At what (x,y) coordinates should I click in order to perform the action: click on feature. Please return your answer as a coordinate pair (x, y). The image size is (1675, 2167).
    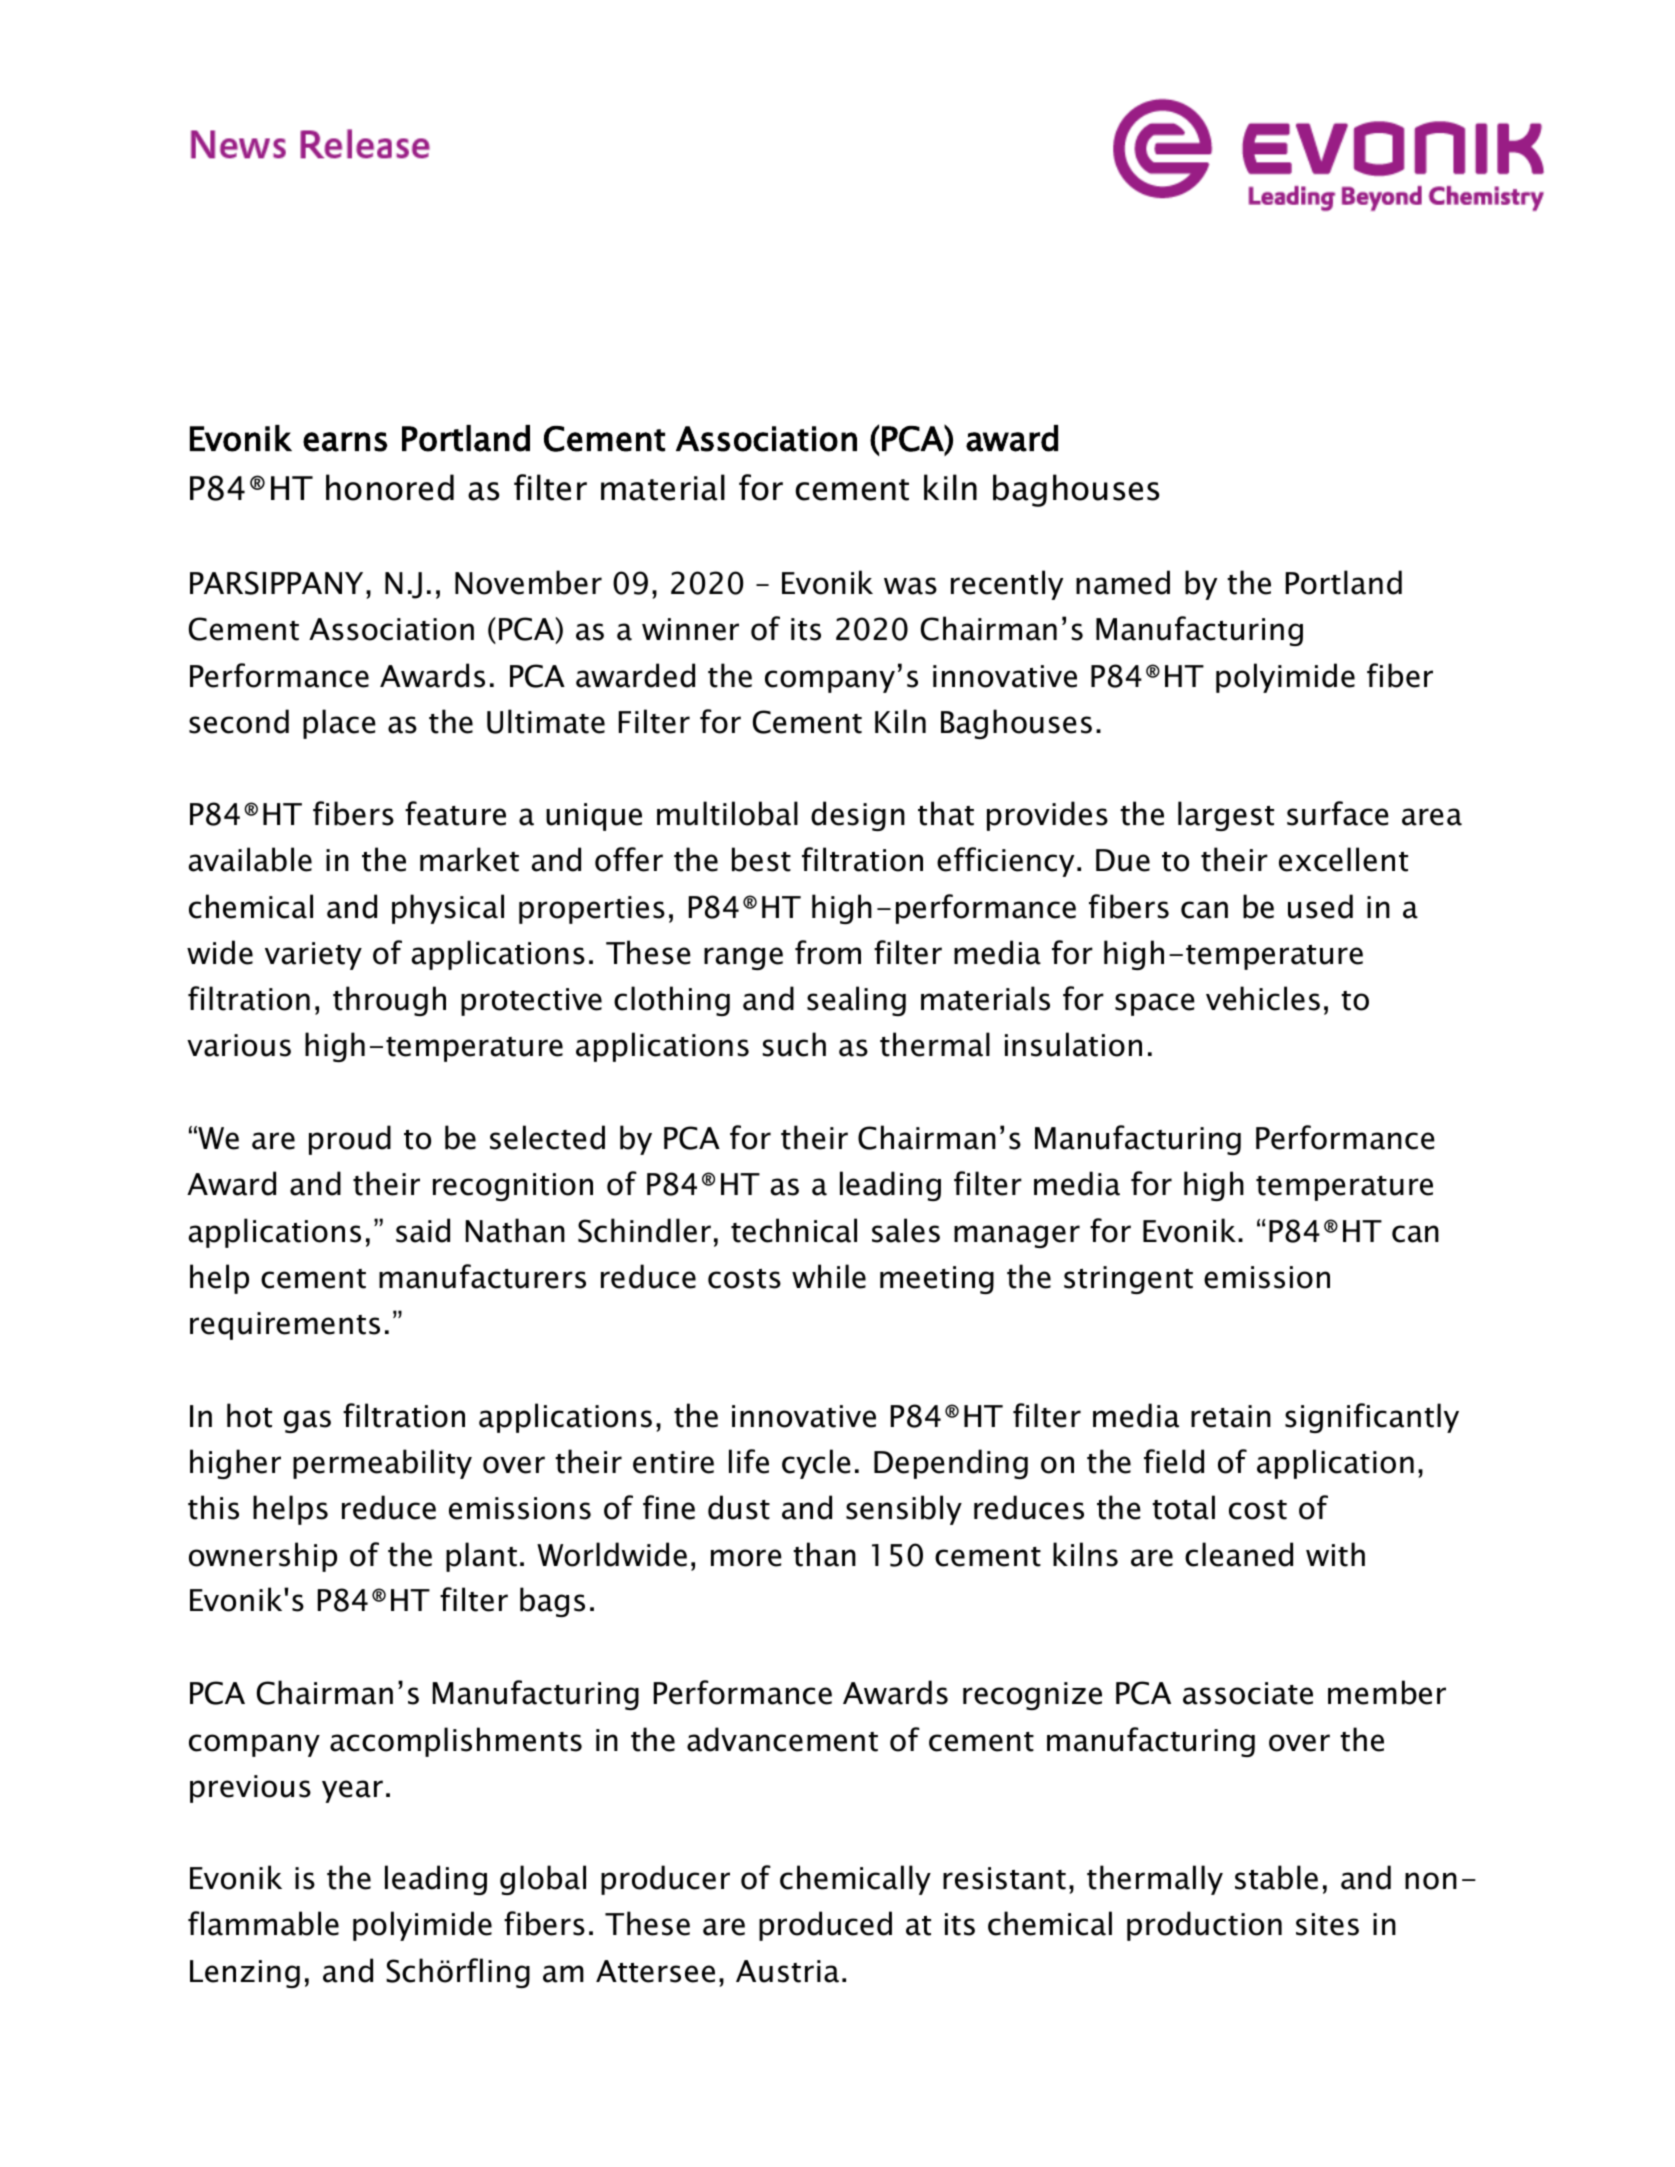
    Looking at the image, I should click on (455, 813).
